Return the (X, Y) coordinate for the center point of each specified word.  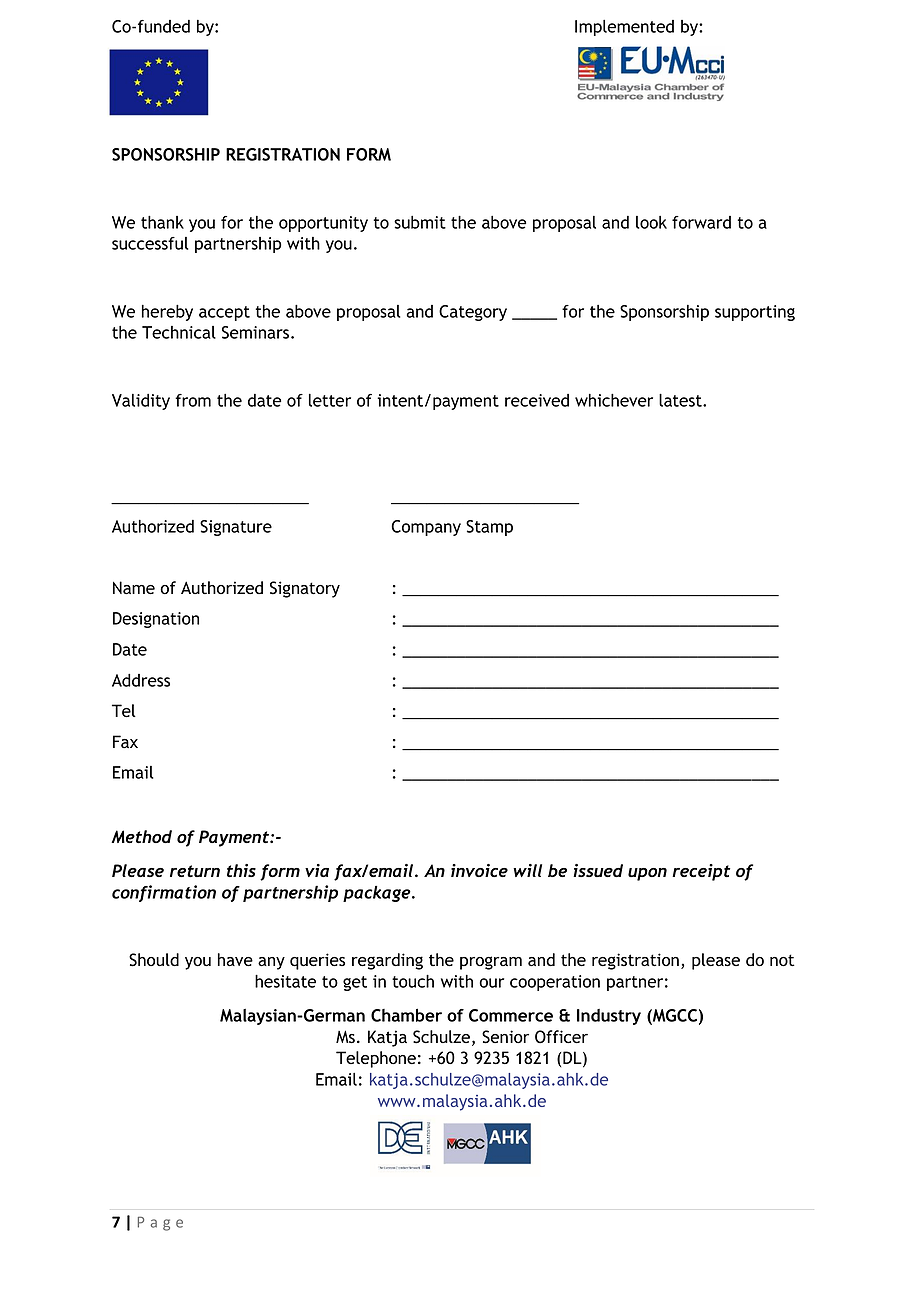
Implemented (624, 28)
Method (141, 837)
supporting (755, 313)
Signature (236, 528)
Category (473, 313)
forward (701, 222)
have (235, 960)
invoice (479, 870)
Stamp (489, 528)
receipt (701, 872)
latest (681, 400)
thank (162, 222)
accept (224, 313)
